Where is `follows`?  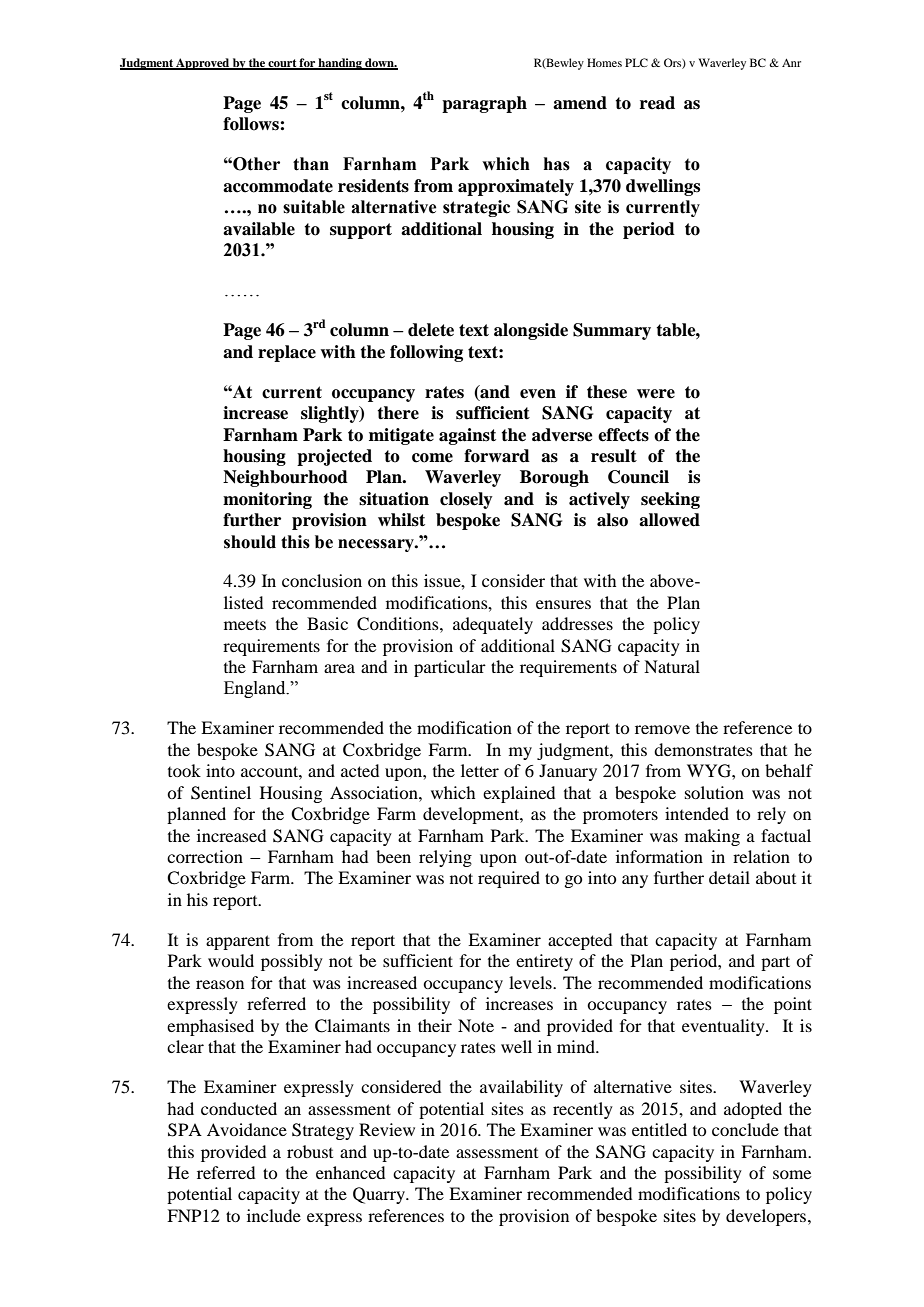
follows is located at coordinates (252, 124).
